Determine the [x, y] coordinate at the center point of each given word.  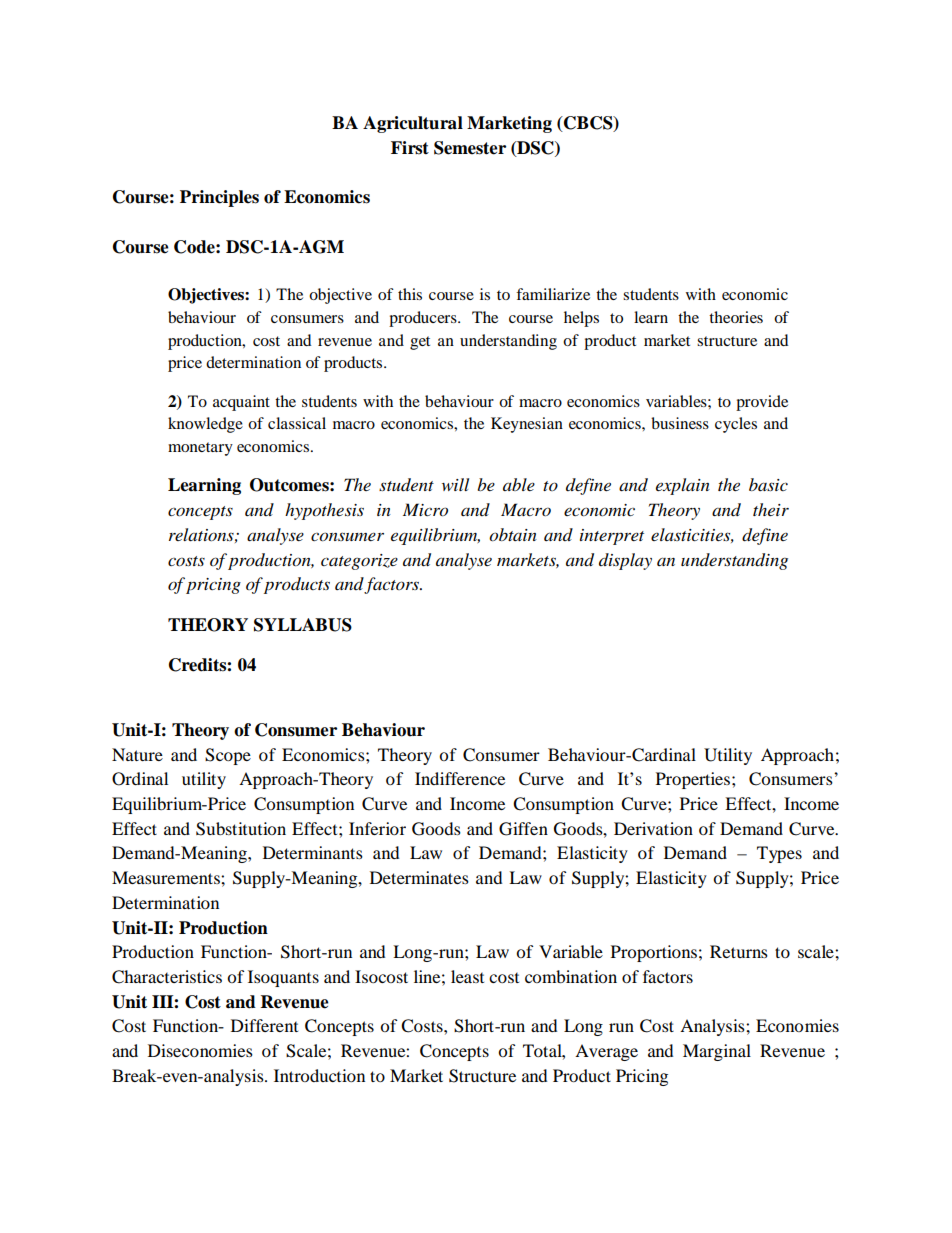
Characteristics [167, 977]
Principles [219, 198]
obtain [513, 535]
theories [736, 317]
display [625, 561]
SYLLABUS [303, 625]
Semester [470, 148]
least [467, 976]
